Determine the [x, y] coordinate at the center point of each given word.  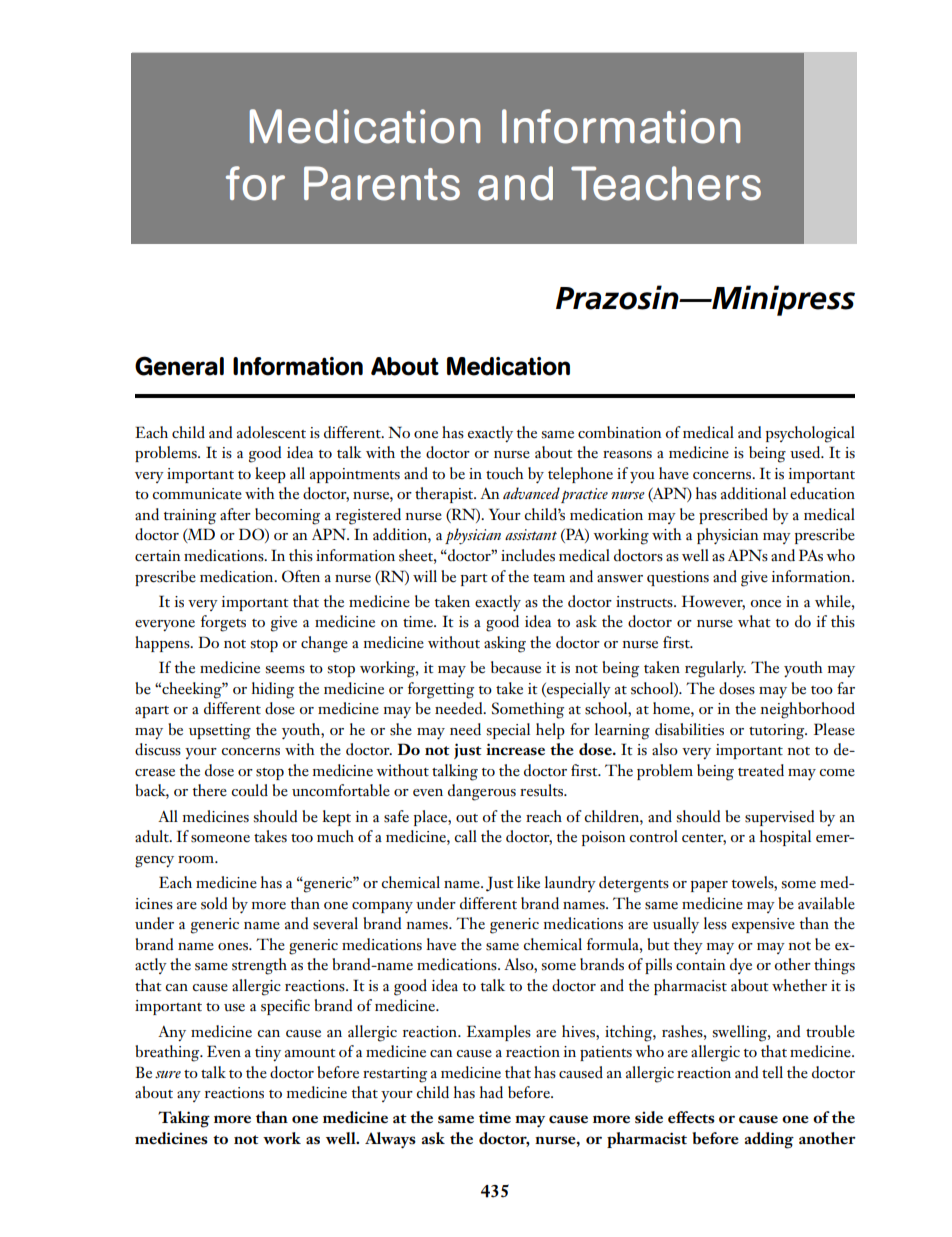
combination [620, 432]
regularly [715, 669]
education [822, 493]
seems [285, 670]
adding [769, 1140]
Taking [184, 1119]
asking [505, 644]
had [491, 1092]
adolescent [271, 432]
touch [505, 473]
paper [709, 886]
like [528, 882]
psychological [810, 434]
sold [214, 903]
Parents [382, 183]
